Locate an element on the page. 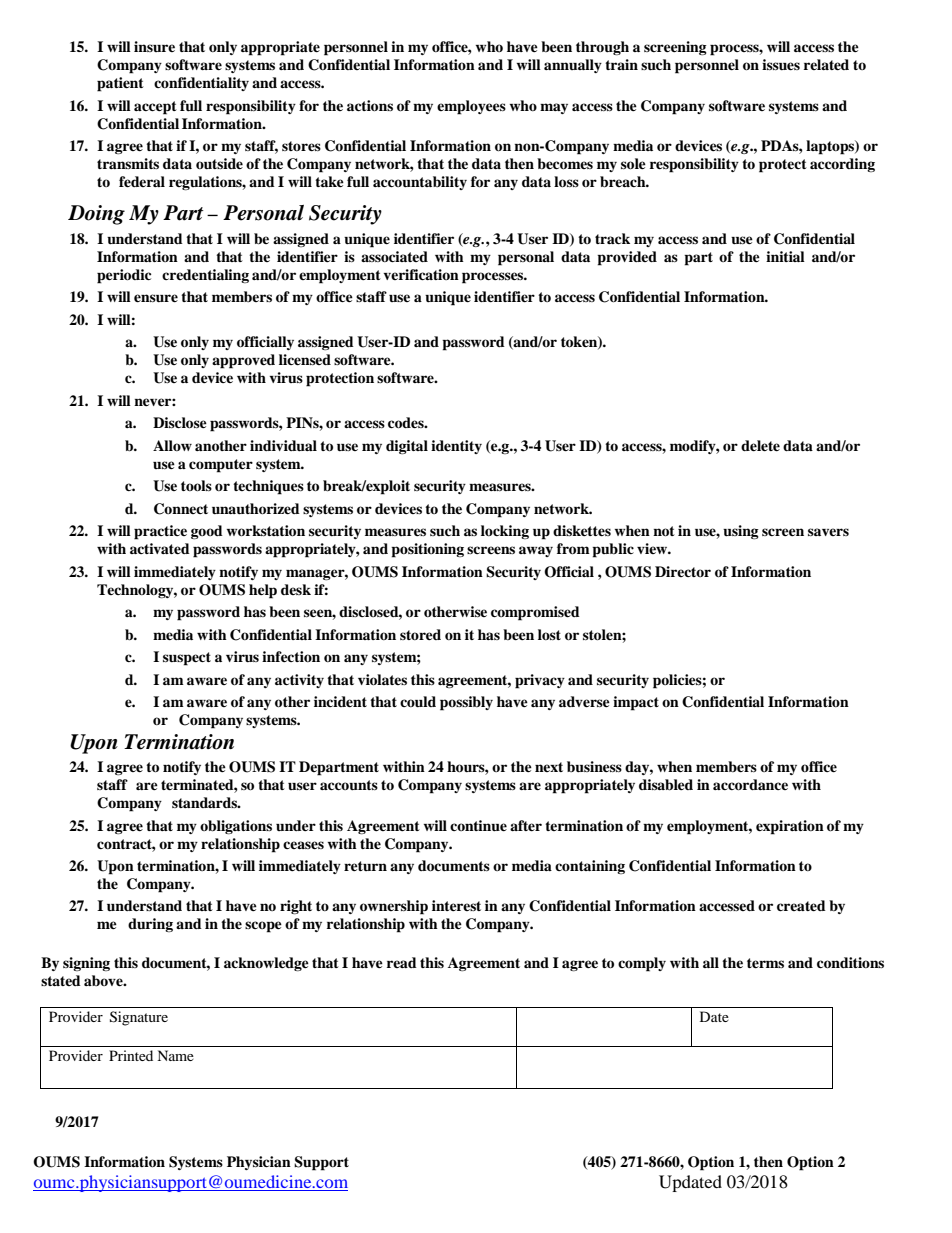  read is located at coordinates (402, 962).
